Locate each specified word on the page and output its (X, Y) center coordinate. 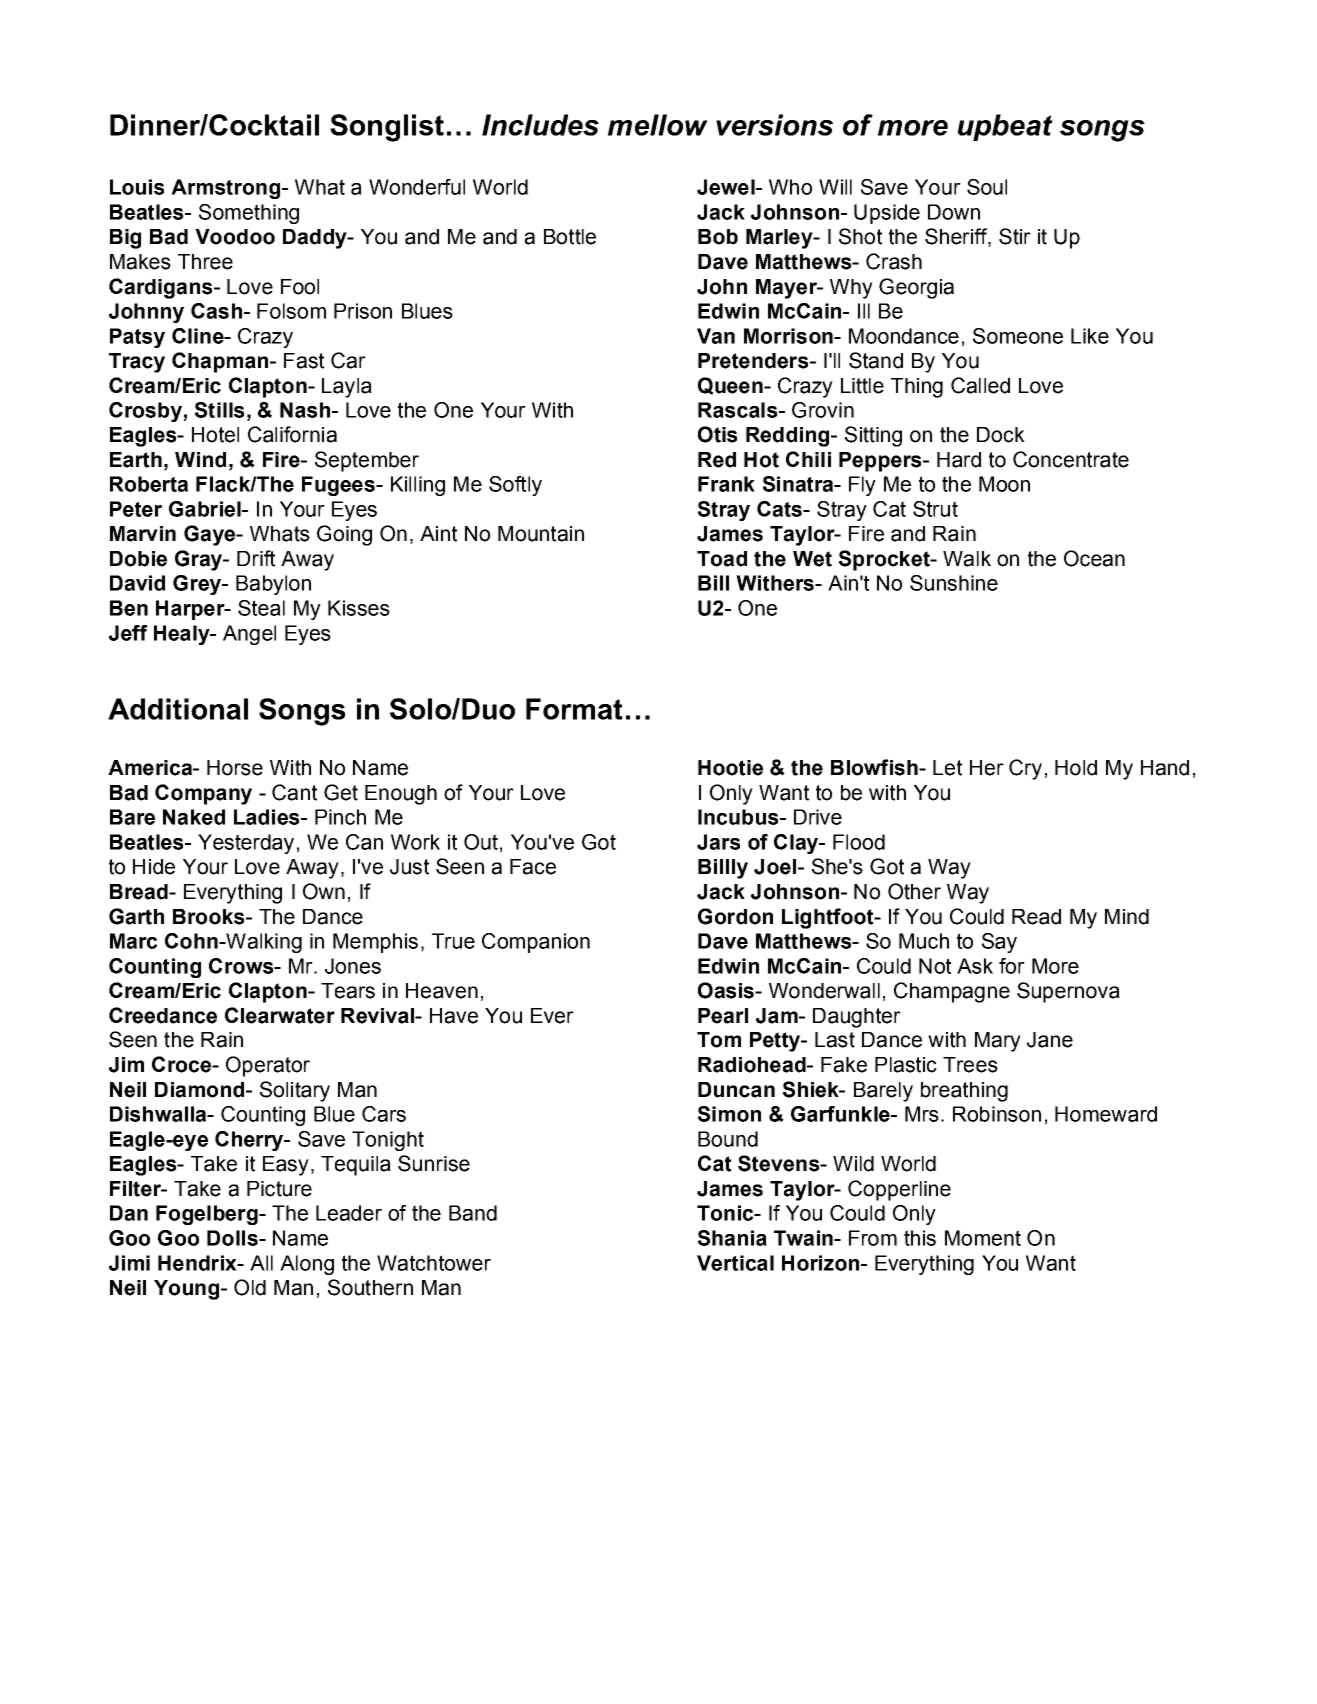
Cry (1025, 769)
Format (574, 709)
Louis (137, 187)
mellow (658, 125)
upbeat (1005, 127)
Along (307, 1265)
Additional (178, 709)
